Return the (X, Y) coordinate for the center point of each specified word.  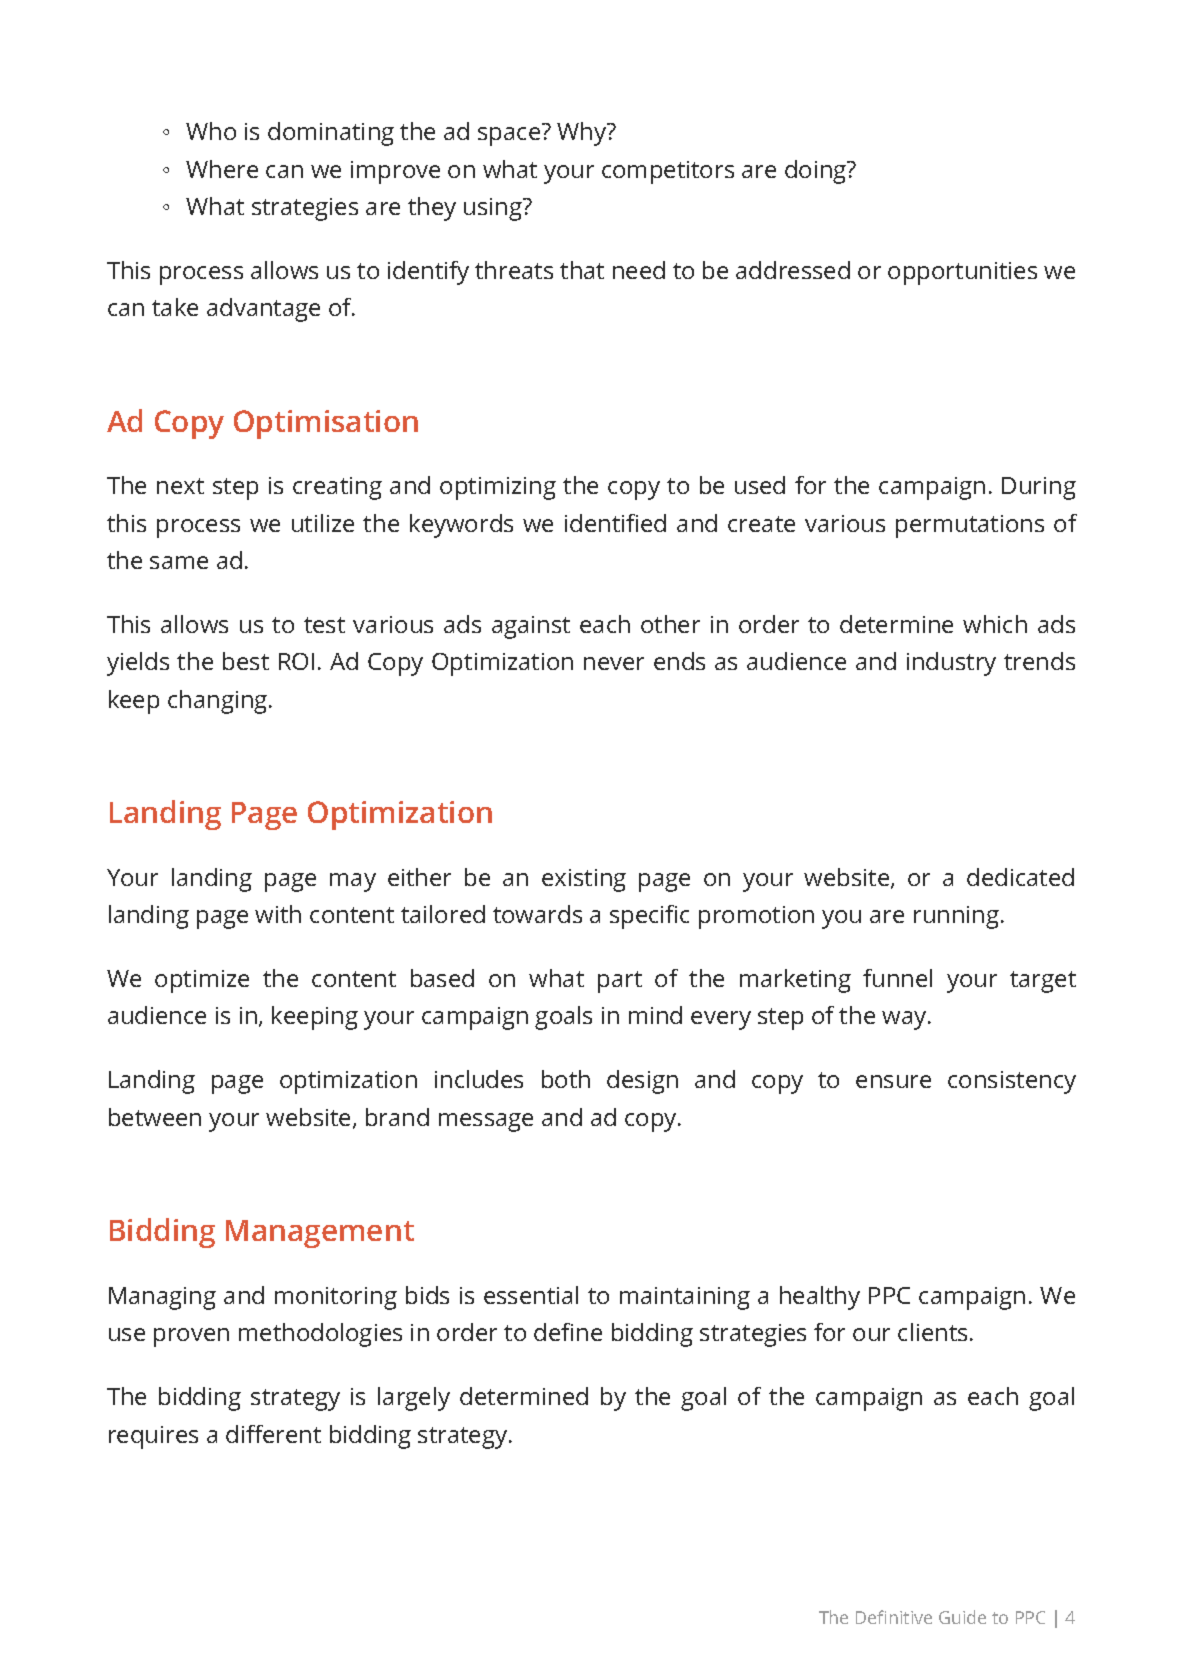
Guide (962, 1617)
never (614, 663)
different (273, 1434)
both (566, 1079)
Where (222, 169)
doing (817, 172)
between (155, 1117)
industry (951, 664)
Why (583, 134)
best (246, 661)
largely (414, 1399)
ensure (893, 1081)
